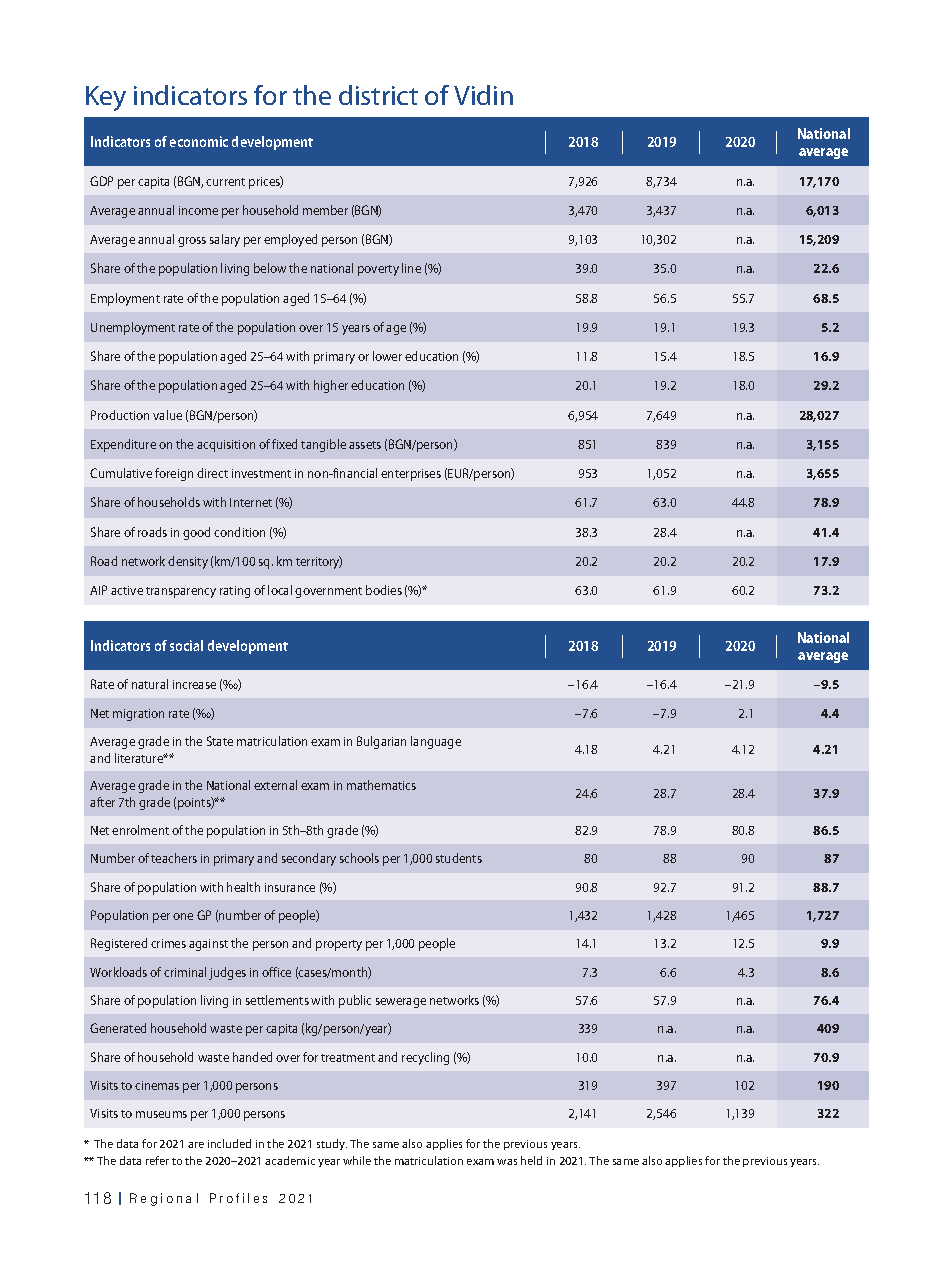 The height and width of the screenshot is (1263, 952). What do you see at coordinates (280, 590) in the screenshot?
I see `local` at bounding box center [280, 590].
